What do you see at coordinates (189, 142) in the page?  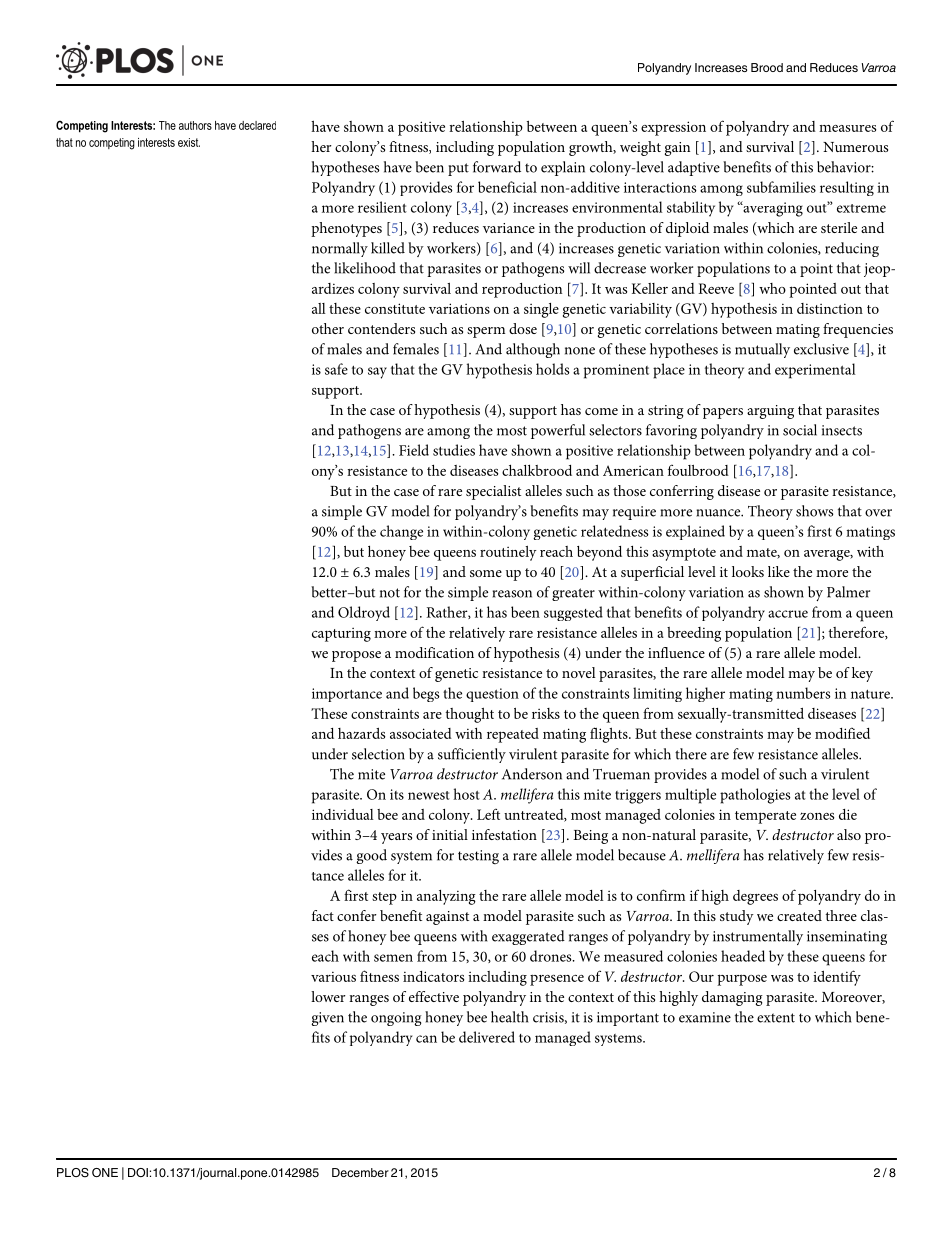 I see `exist` at bounding box center [189, 142].
